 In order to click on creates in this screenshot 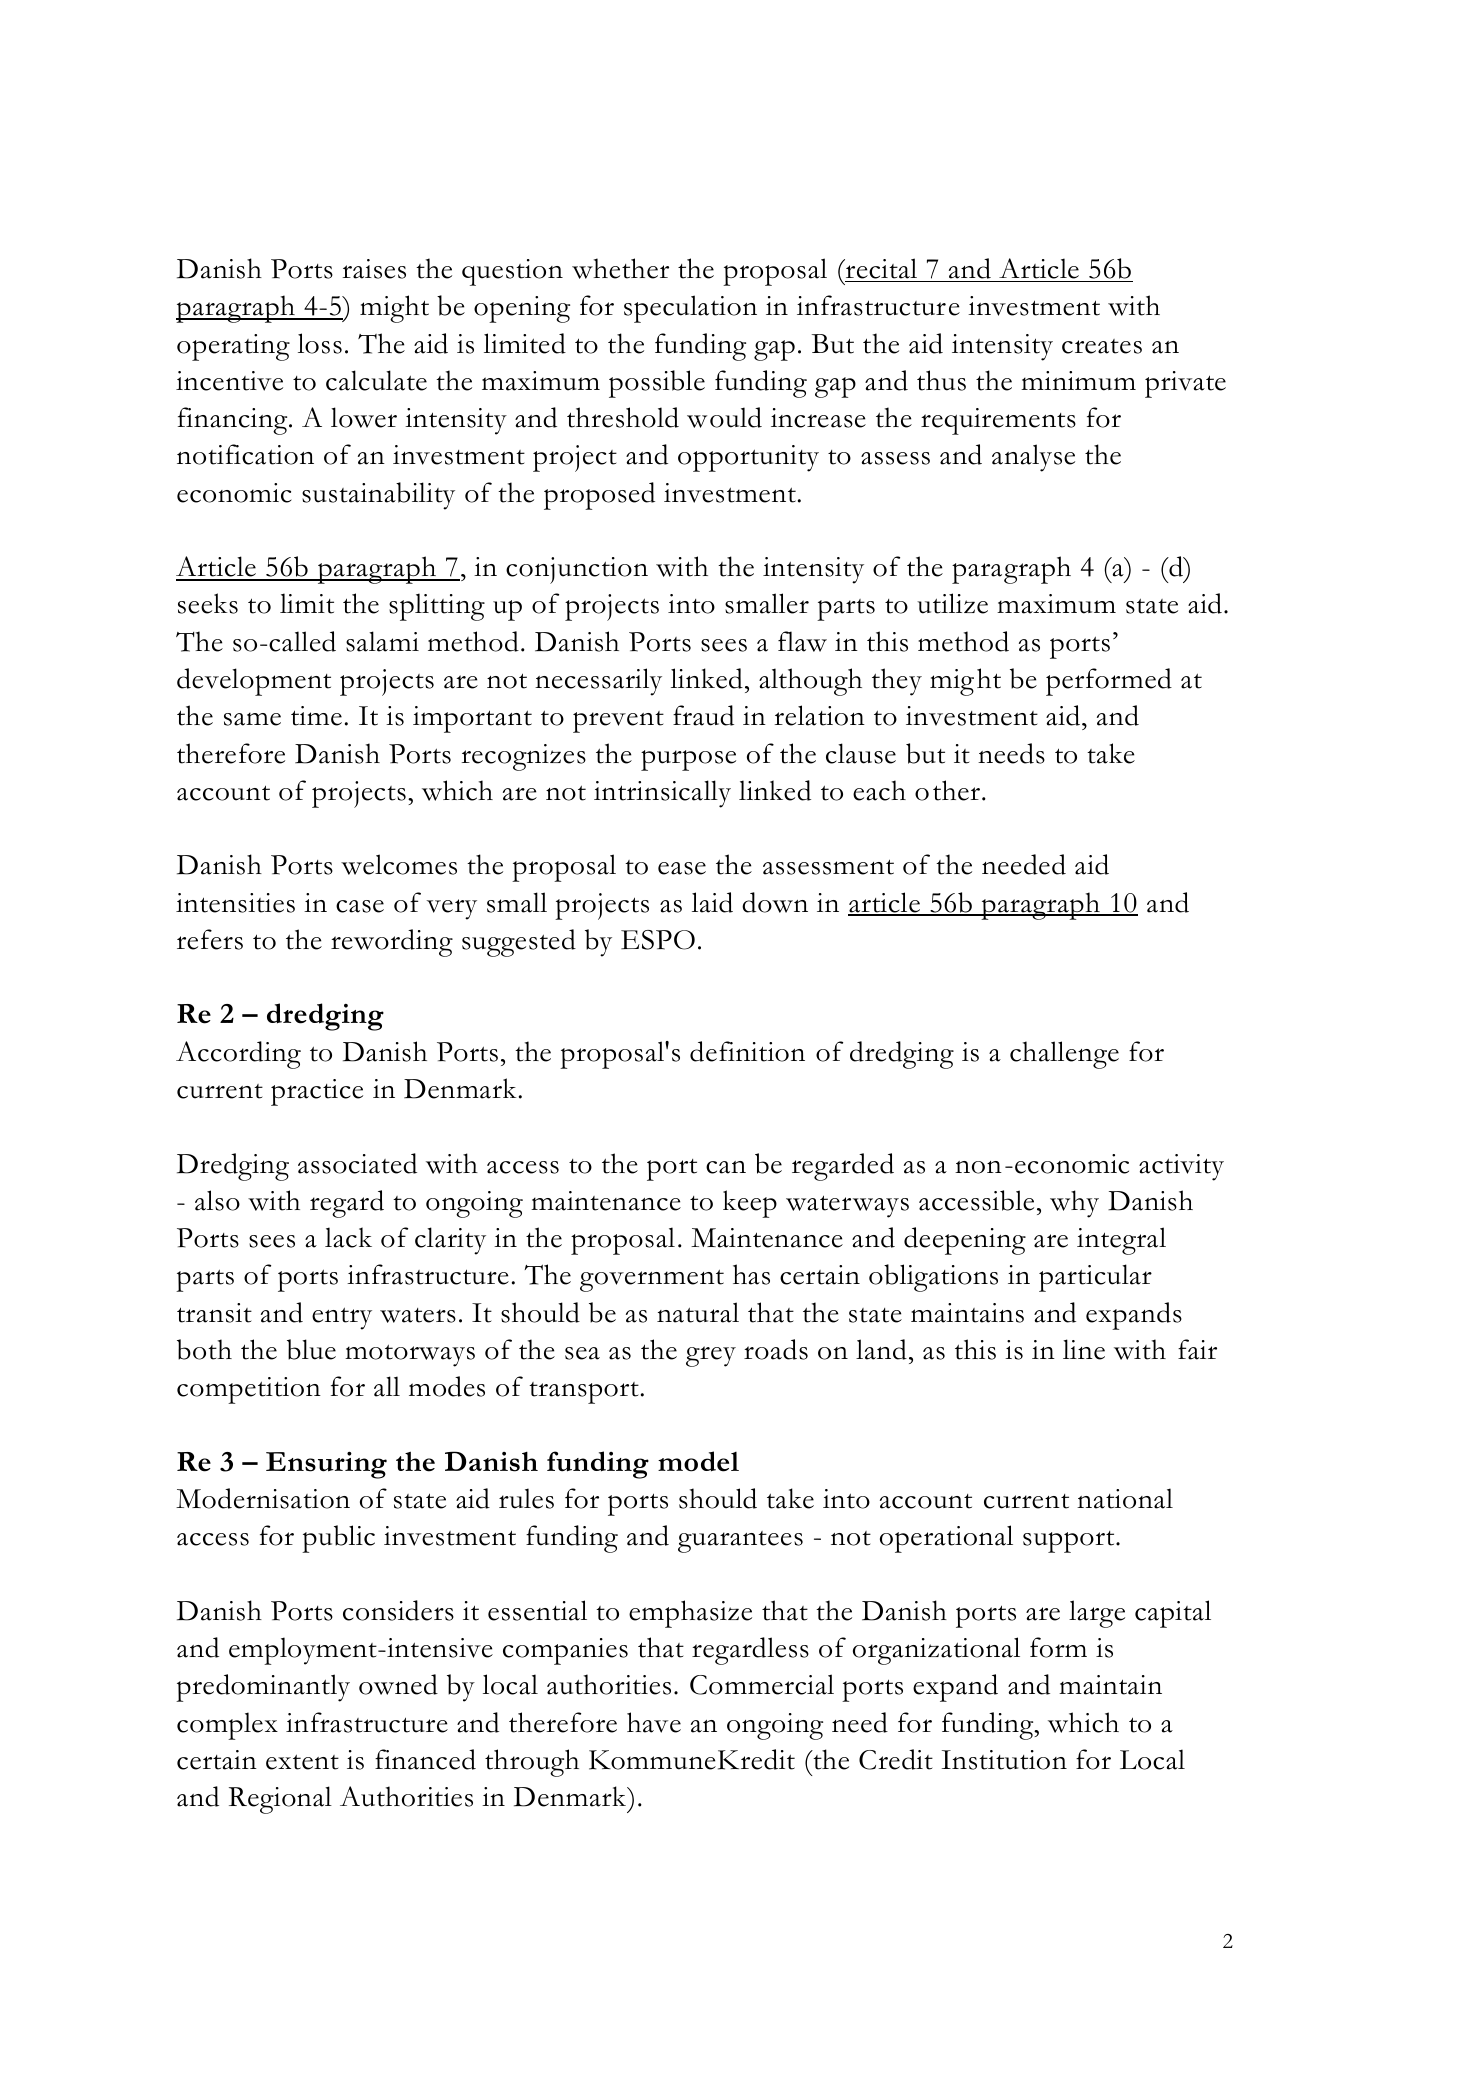, I will do `click(1102, 346)`.
